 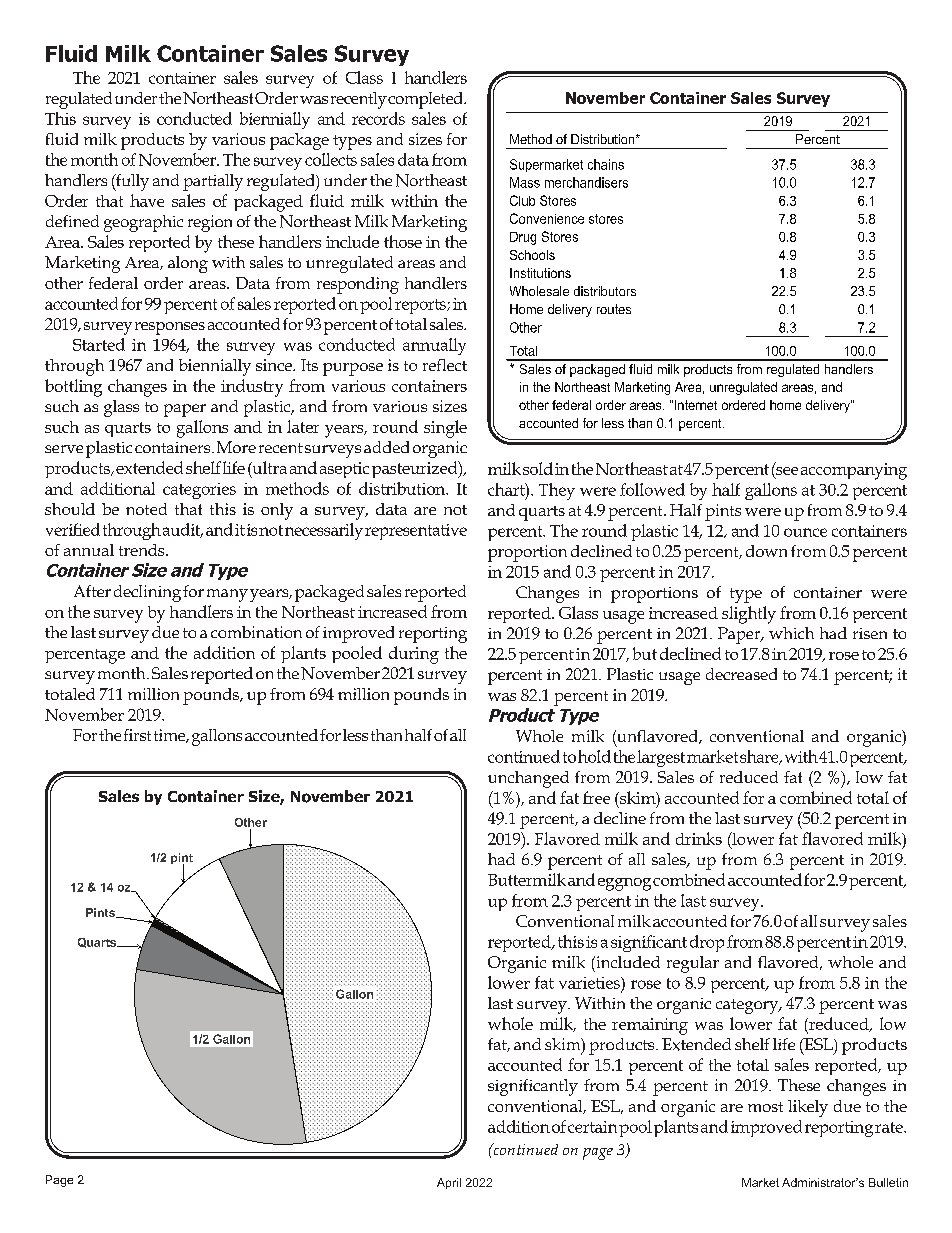 What do you see at coordinates (199, 491) in the screenshot?
I see `categories` at bounding box center [199, 491].
